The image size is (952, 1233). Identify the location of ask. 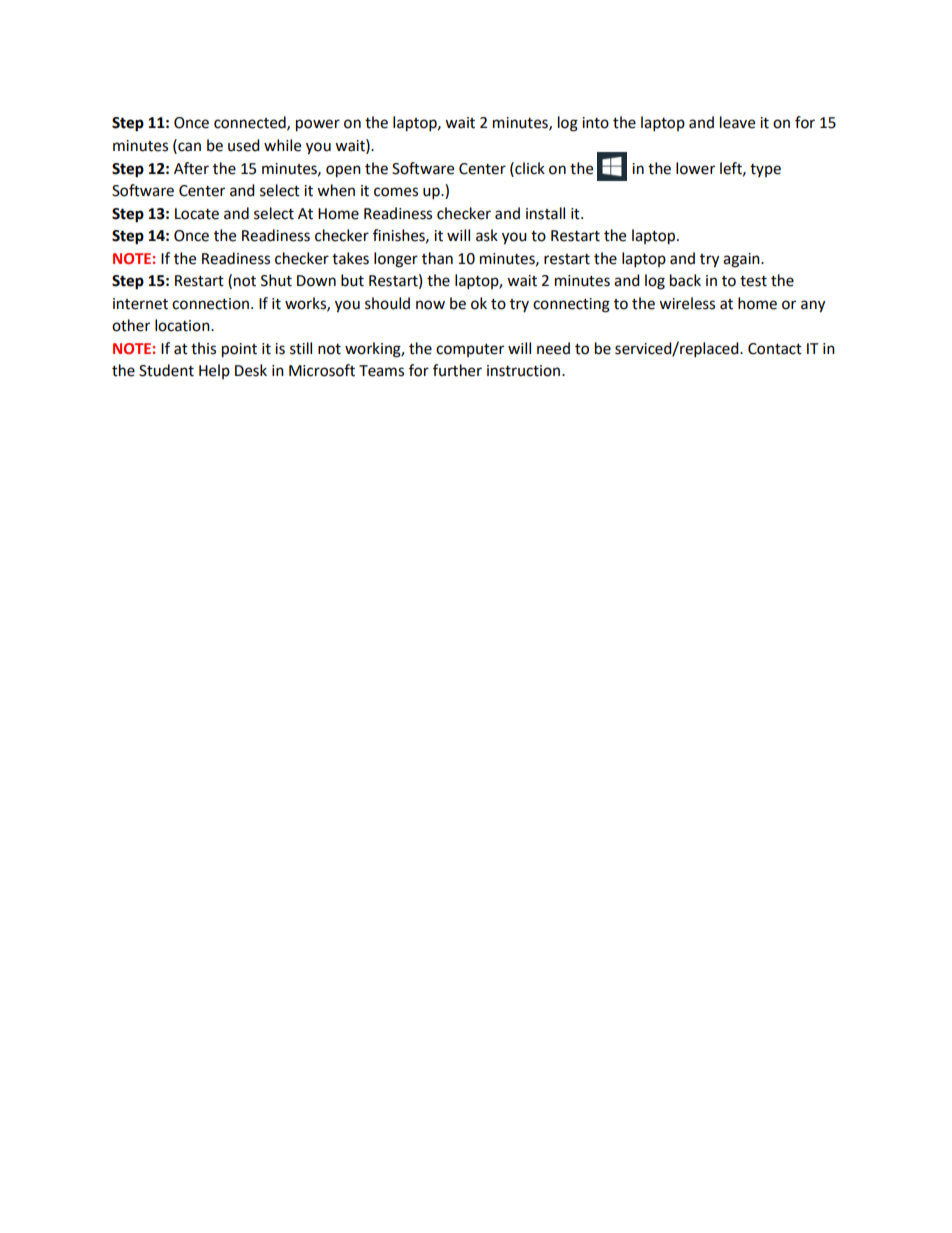
(487, 235).
